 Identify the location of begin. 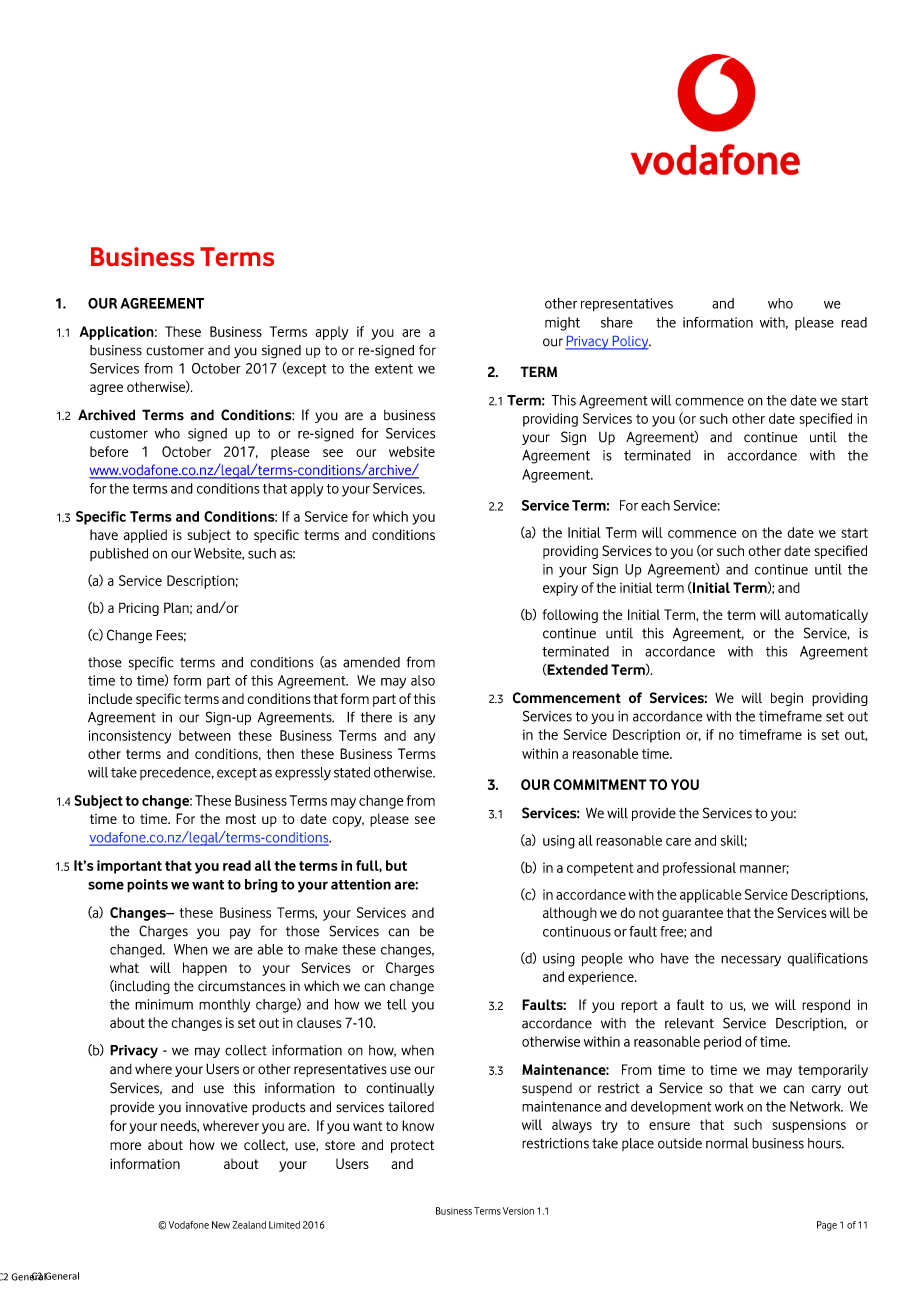
(787, 699).
